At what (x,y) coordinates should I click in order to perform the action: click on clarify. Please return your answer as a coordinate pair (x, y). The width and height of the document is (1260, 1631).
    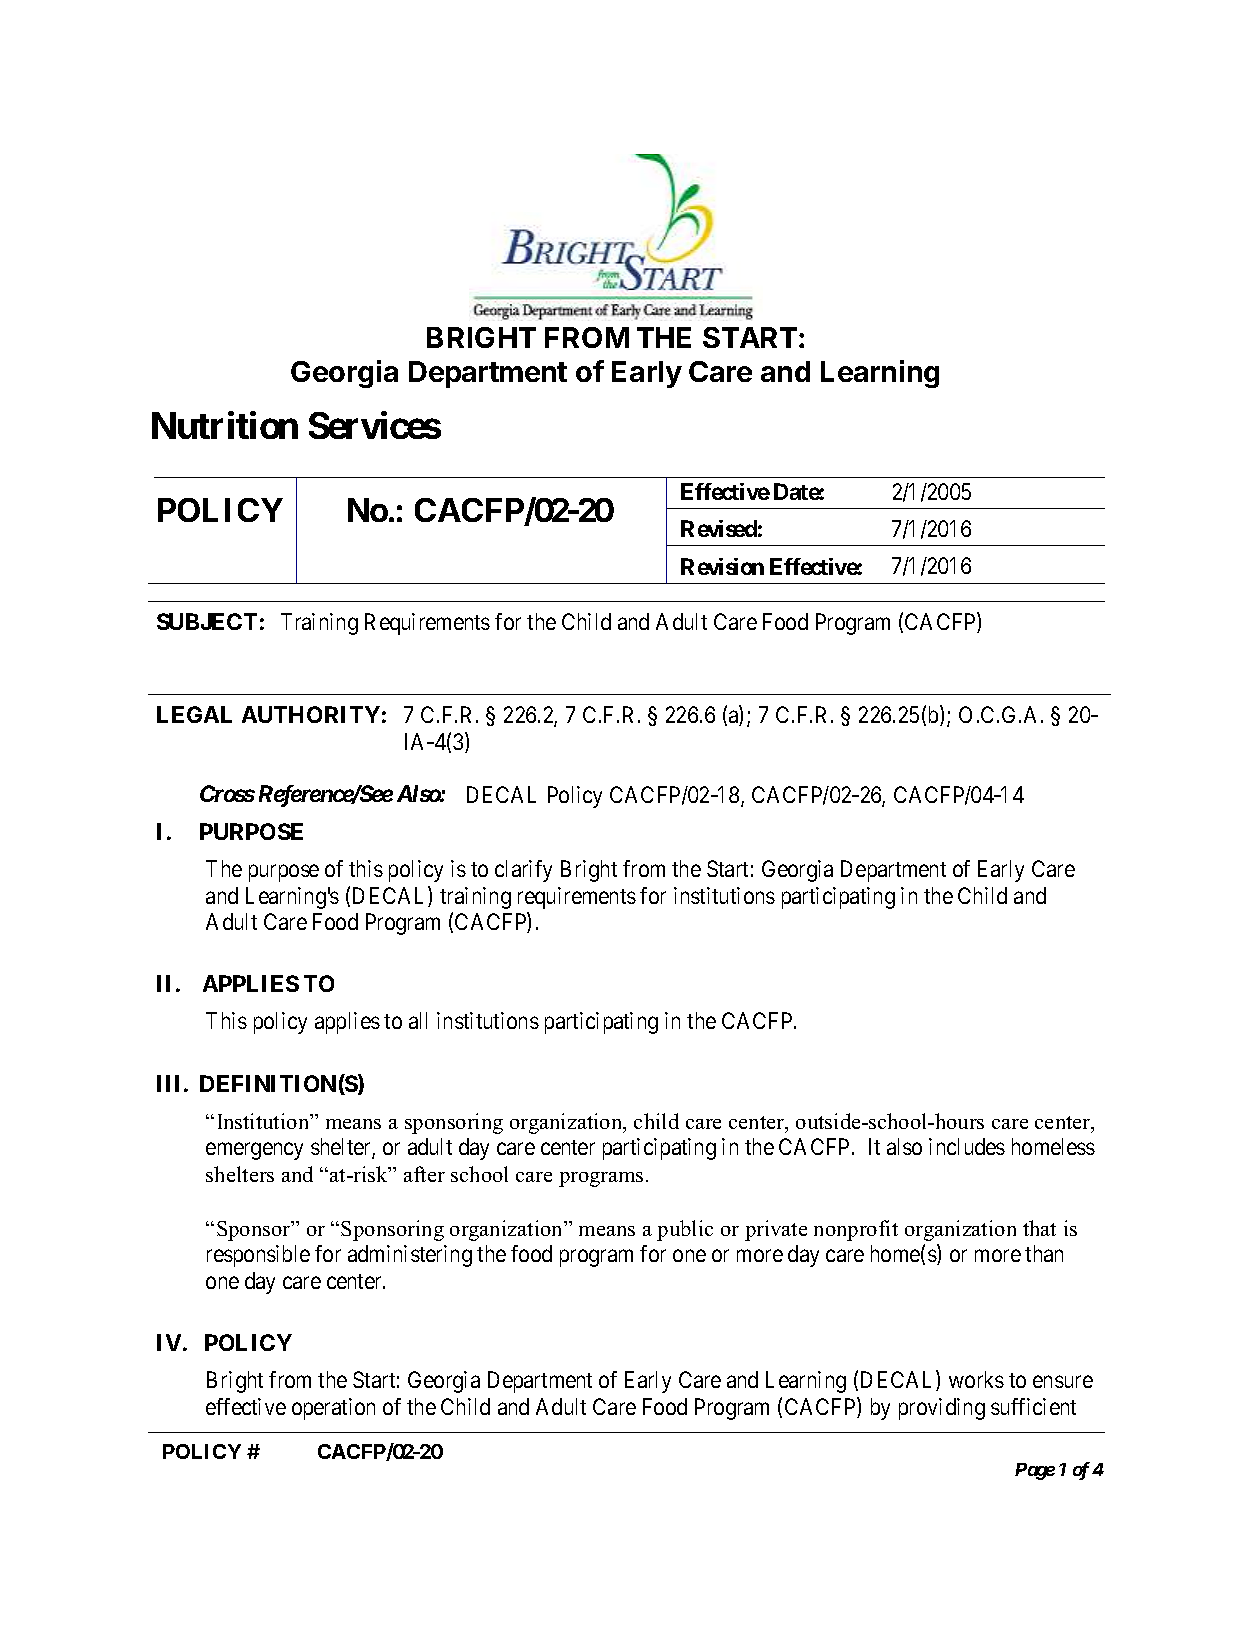
    Looking at the image, I should click on (523, 871).
